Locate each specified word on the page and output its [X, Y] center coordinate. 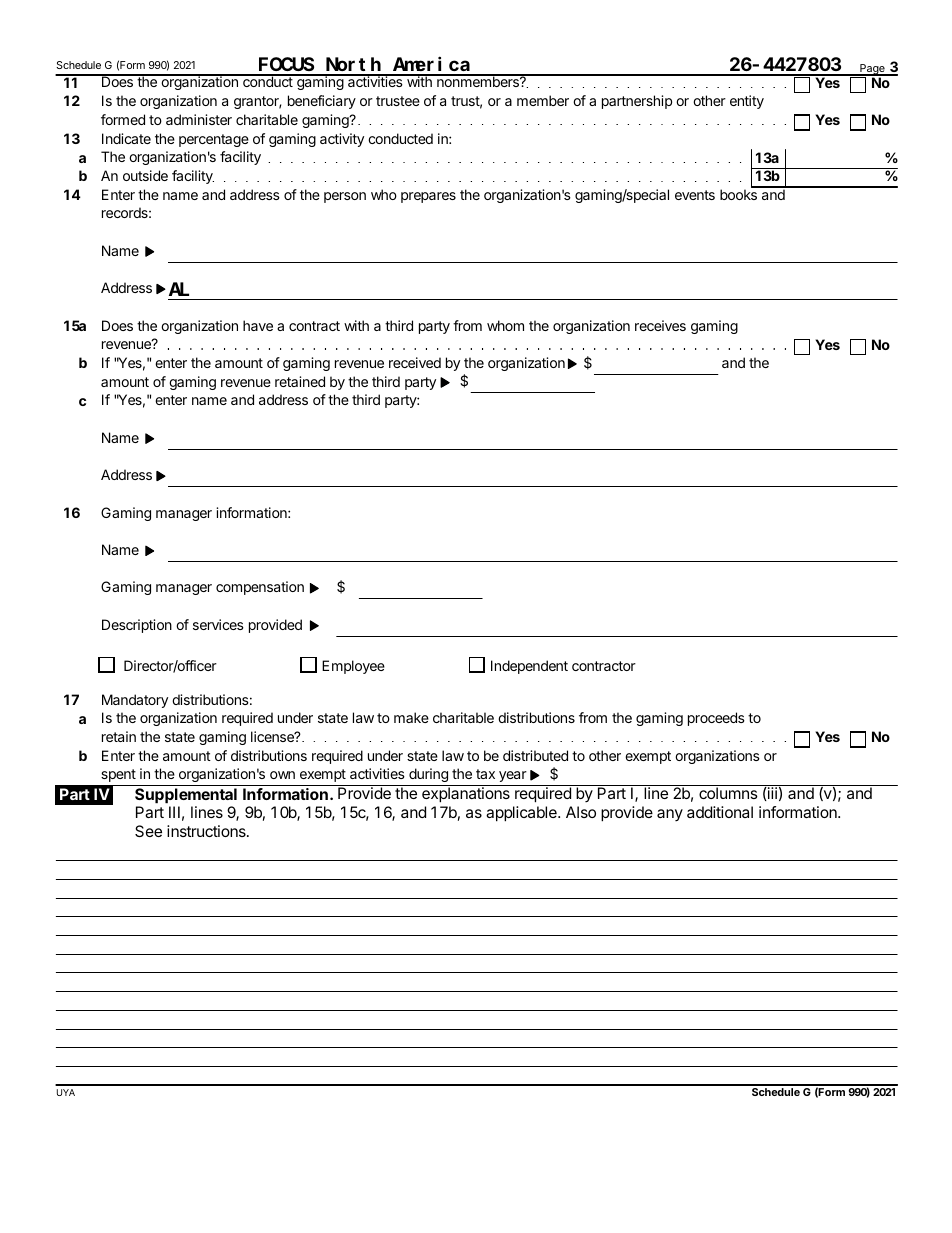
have [258, 325]
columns [728, 793]
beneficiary [322, 102]
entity [747, 102]
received [415, 362]
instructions [207, 831]
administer [199, 119]
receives [660, 325]
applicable [522, 814]
